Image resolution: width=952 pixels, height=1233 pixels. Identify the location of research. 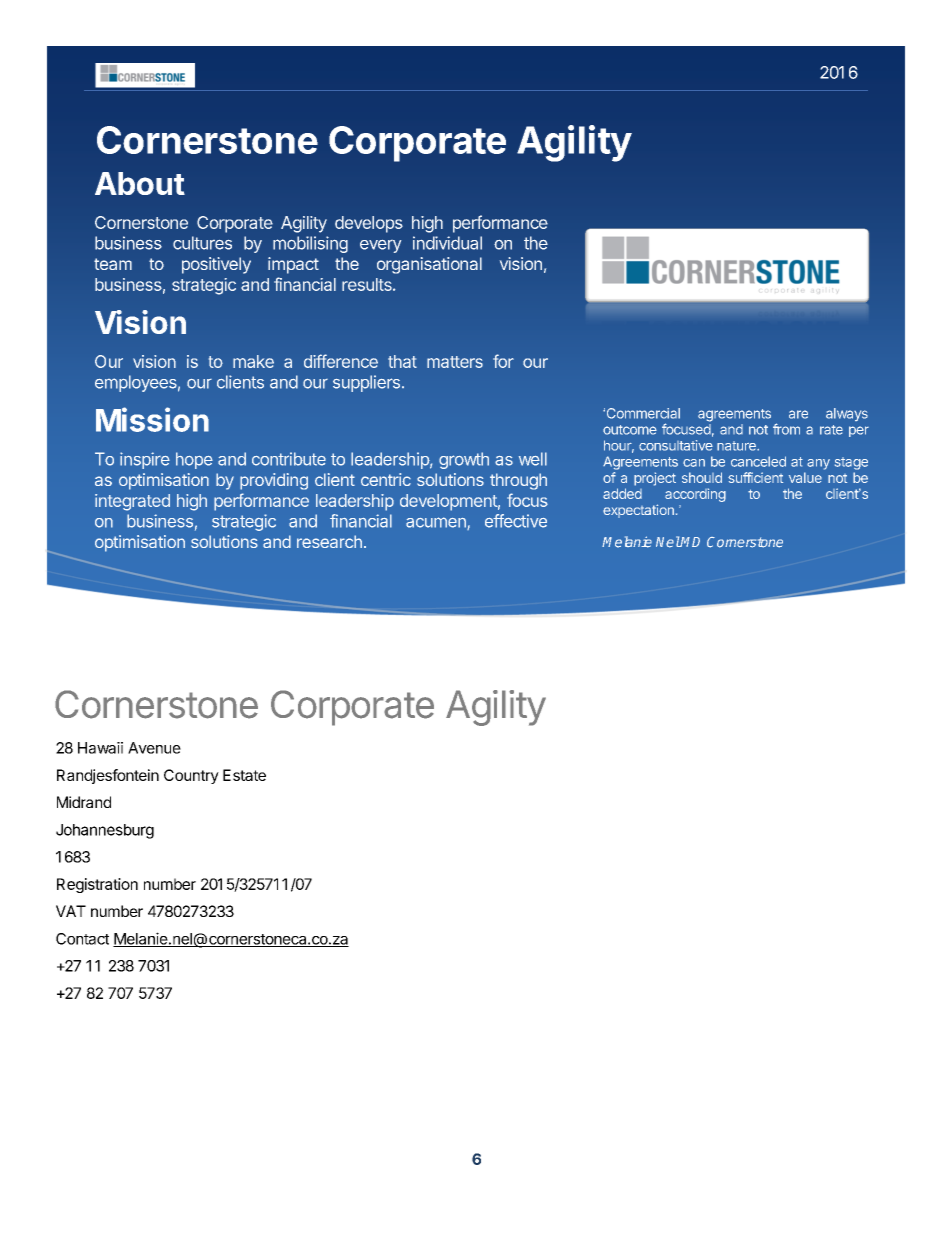
(329, 541).
